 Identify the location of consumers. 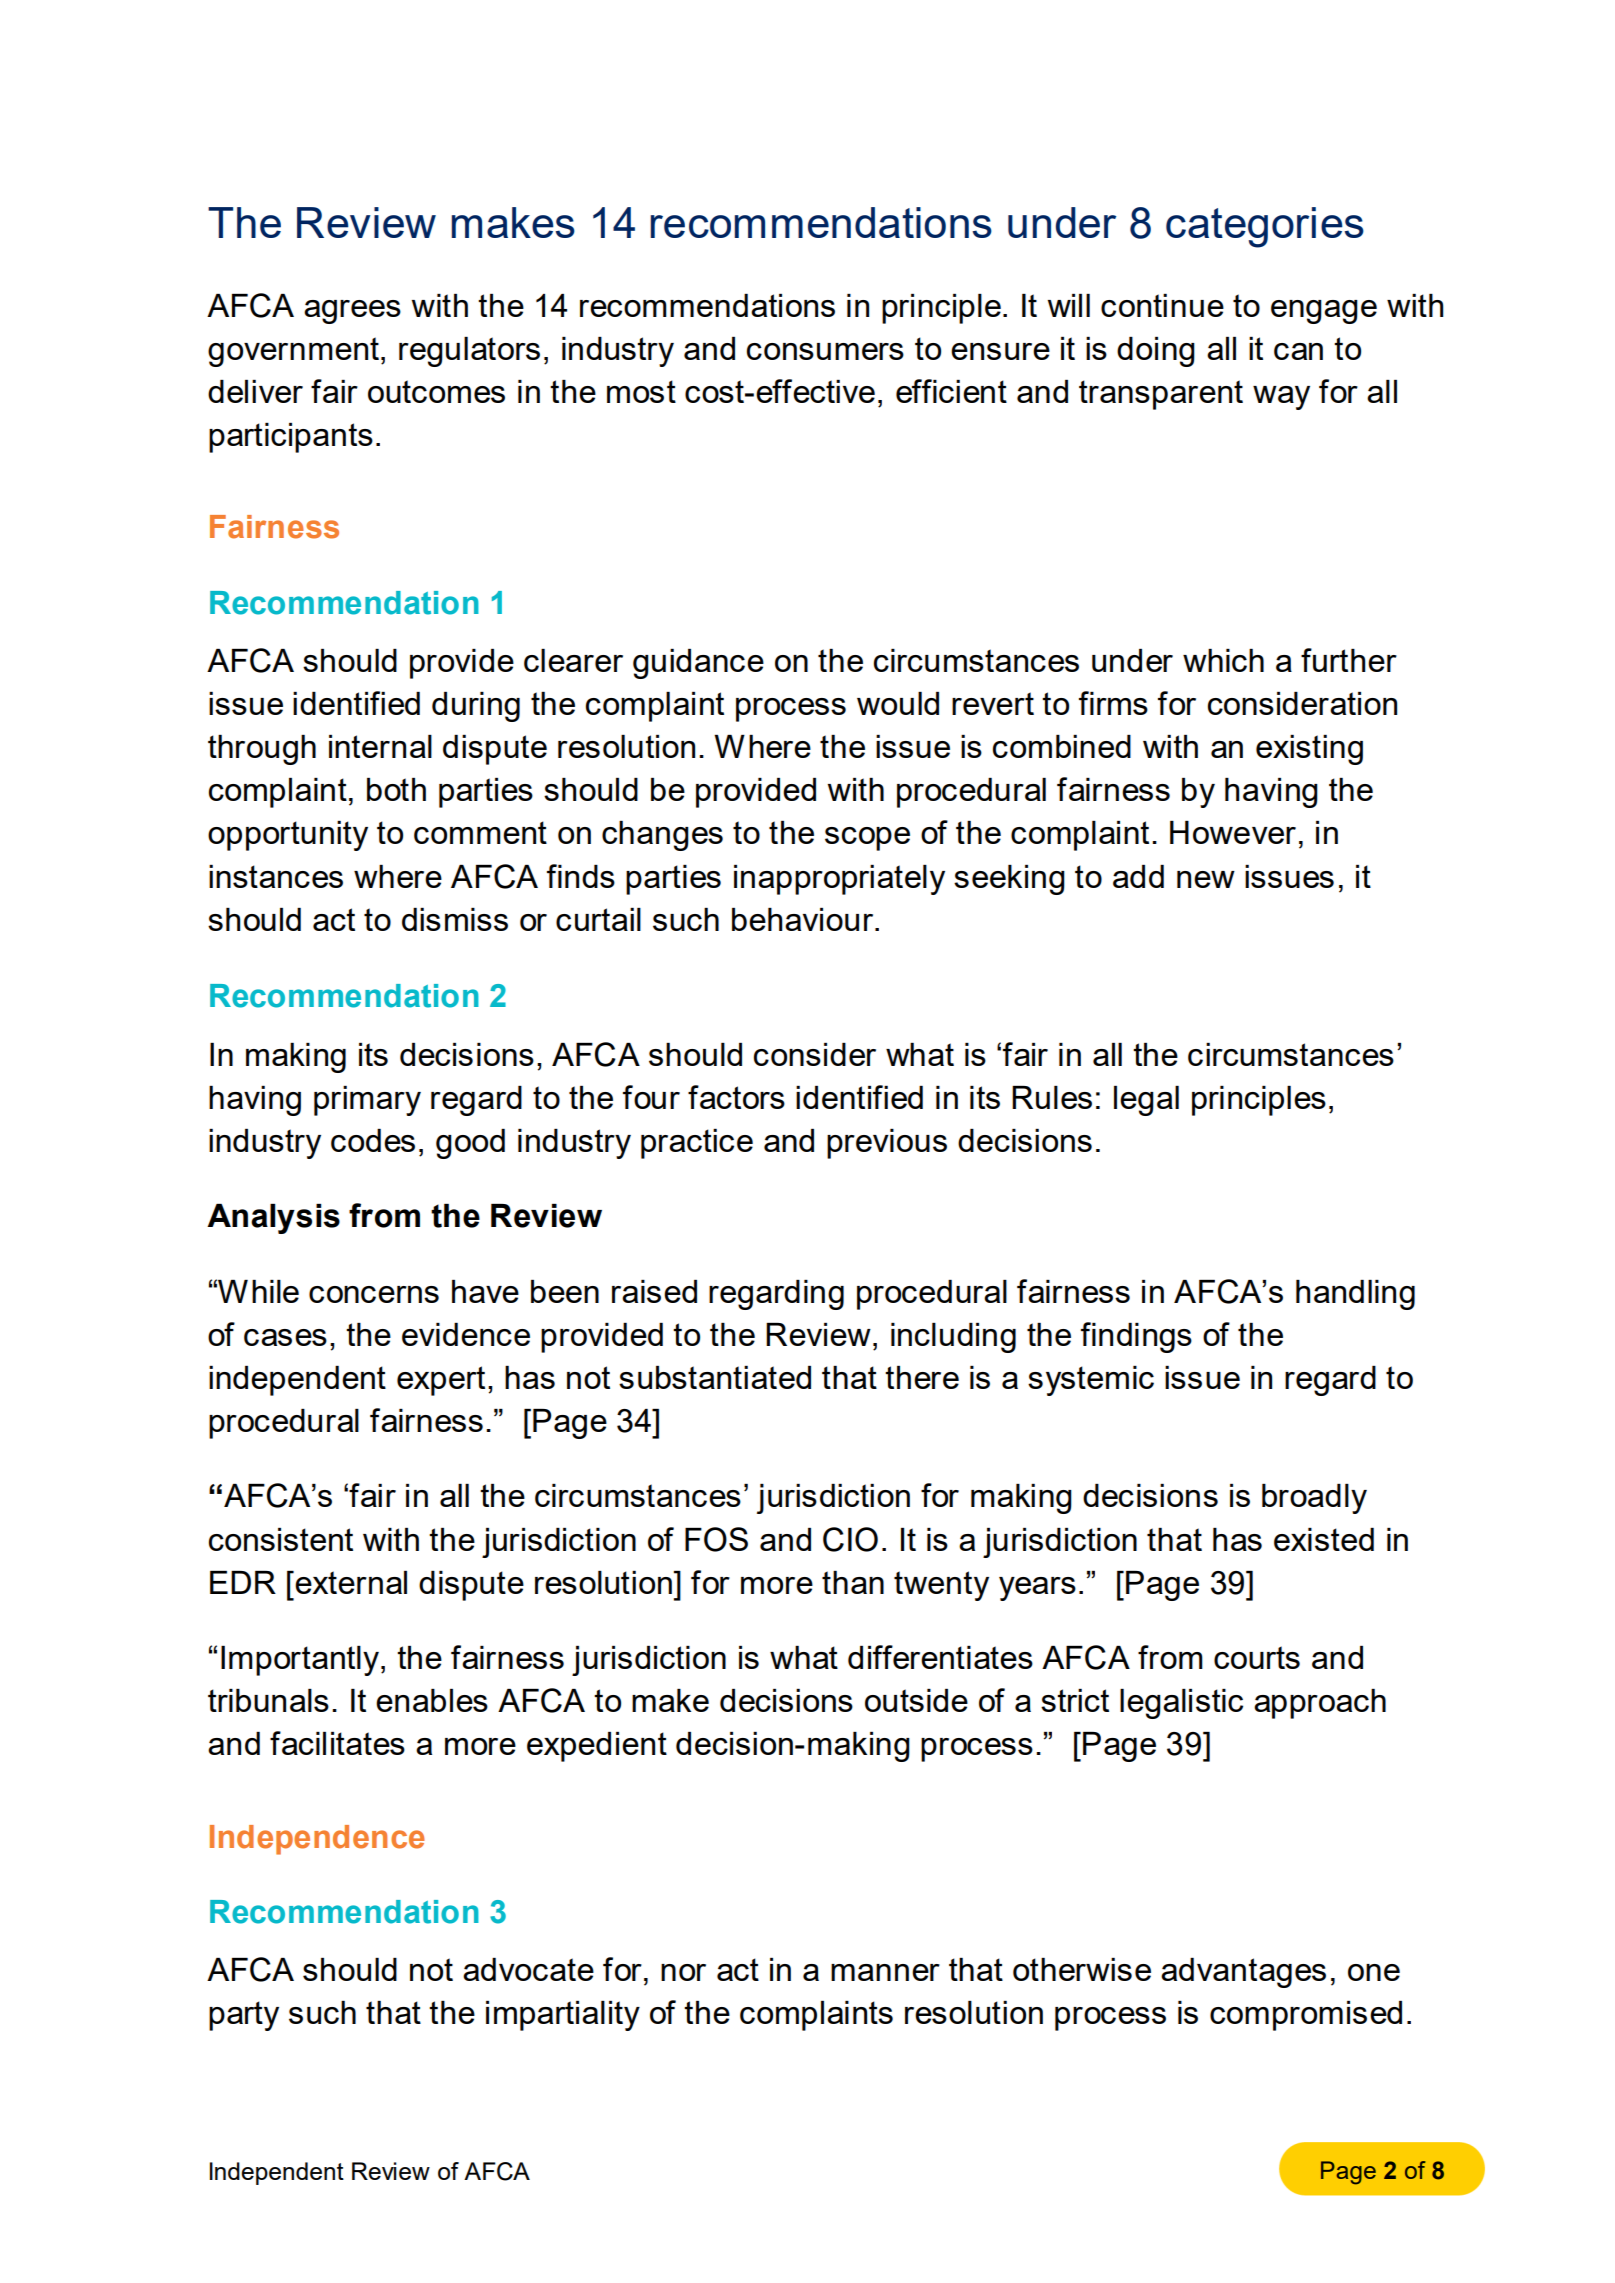
(825, 351).
